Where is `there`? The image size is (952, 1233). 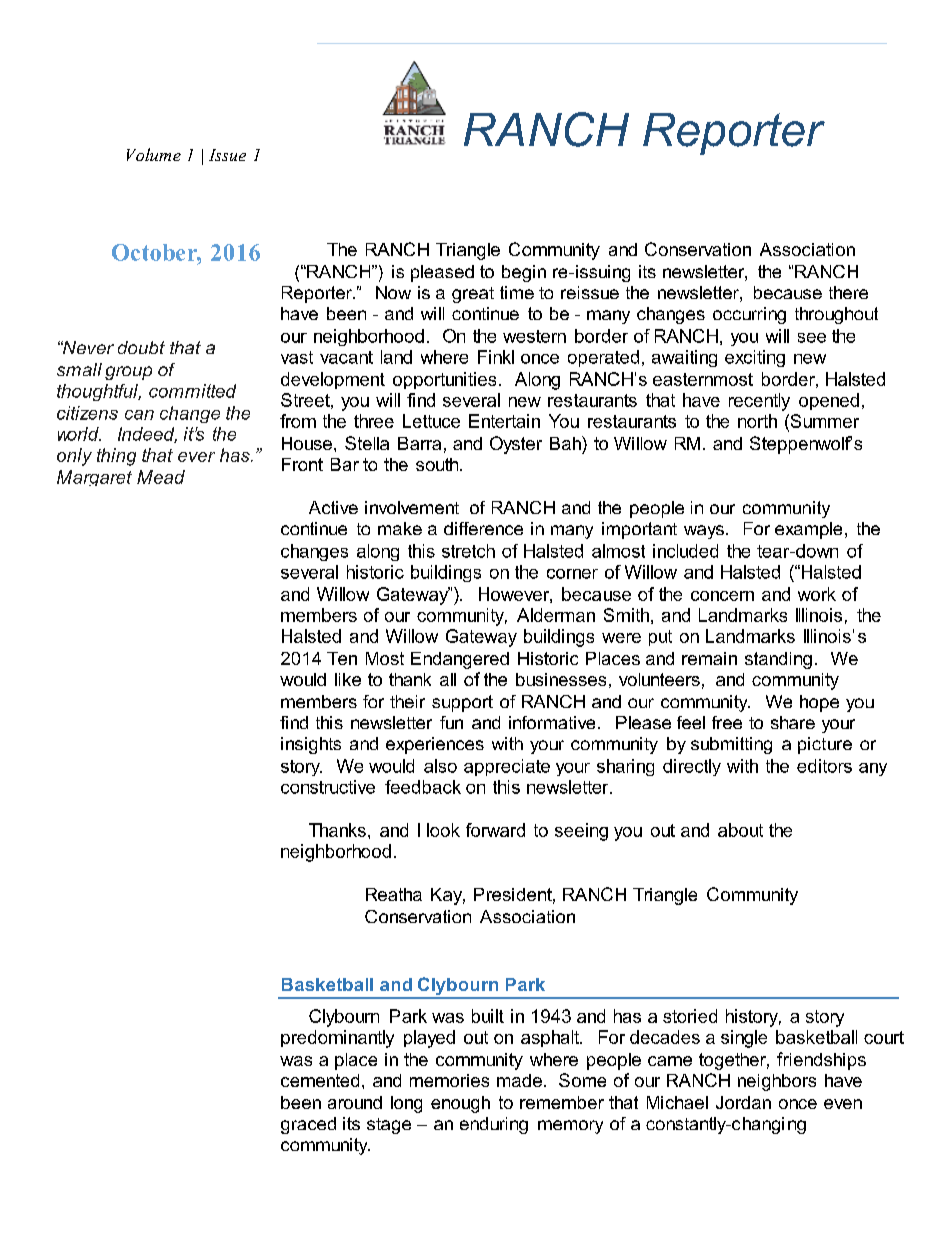
there is located at coordinates (848, 292).
